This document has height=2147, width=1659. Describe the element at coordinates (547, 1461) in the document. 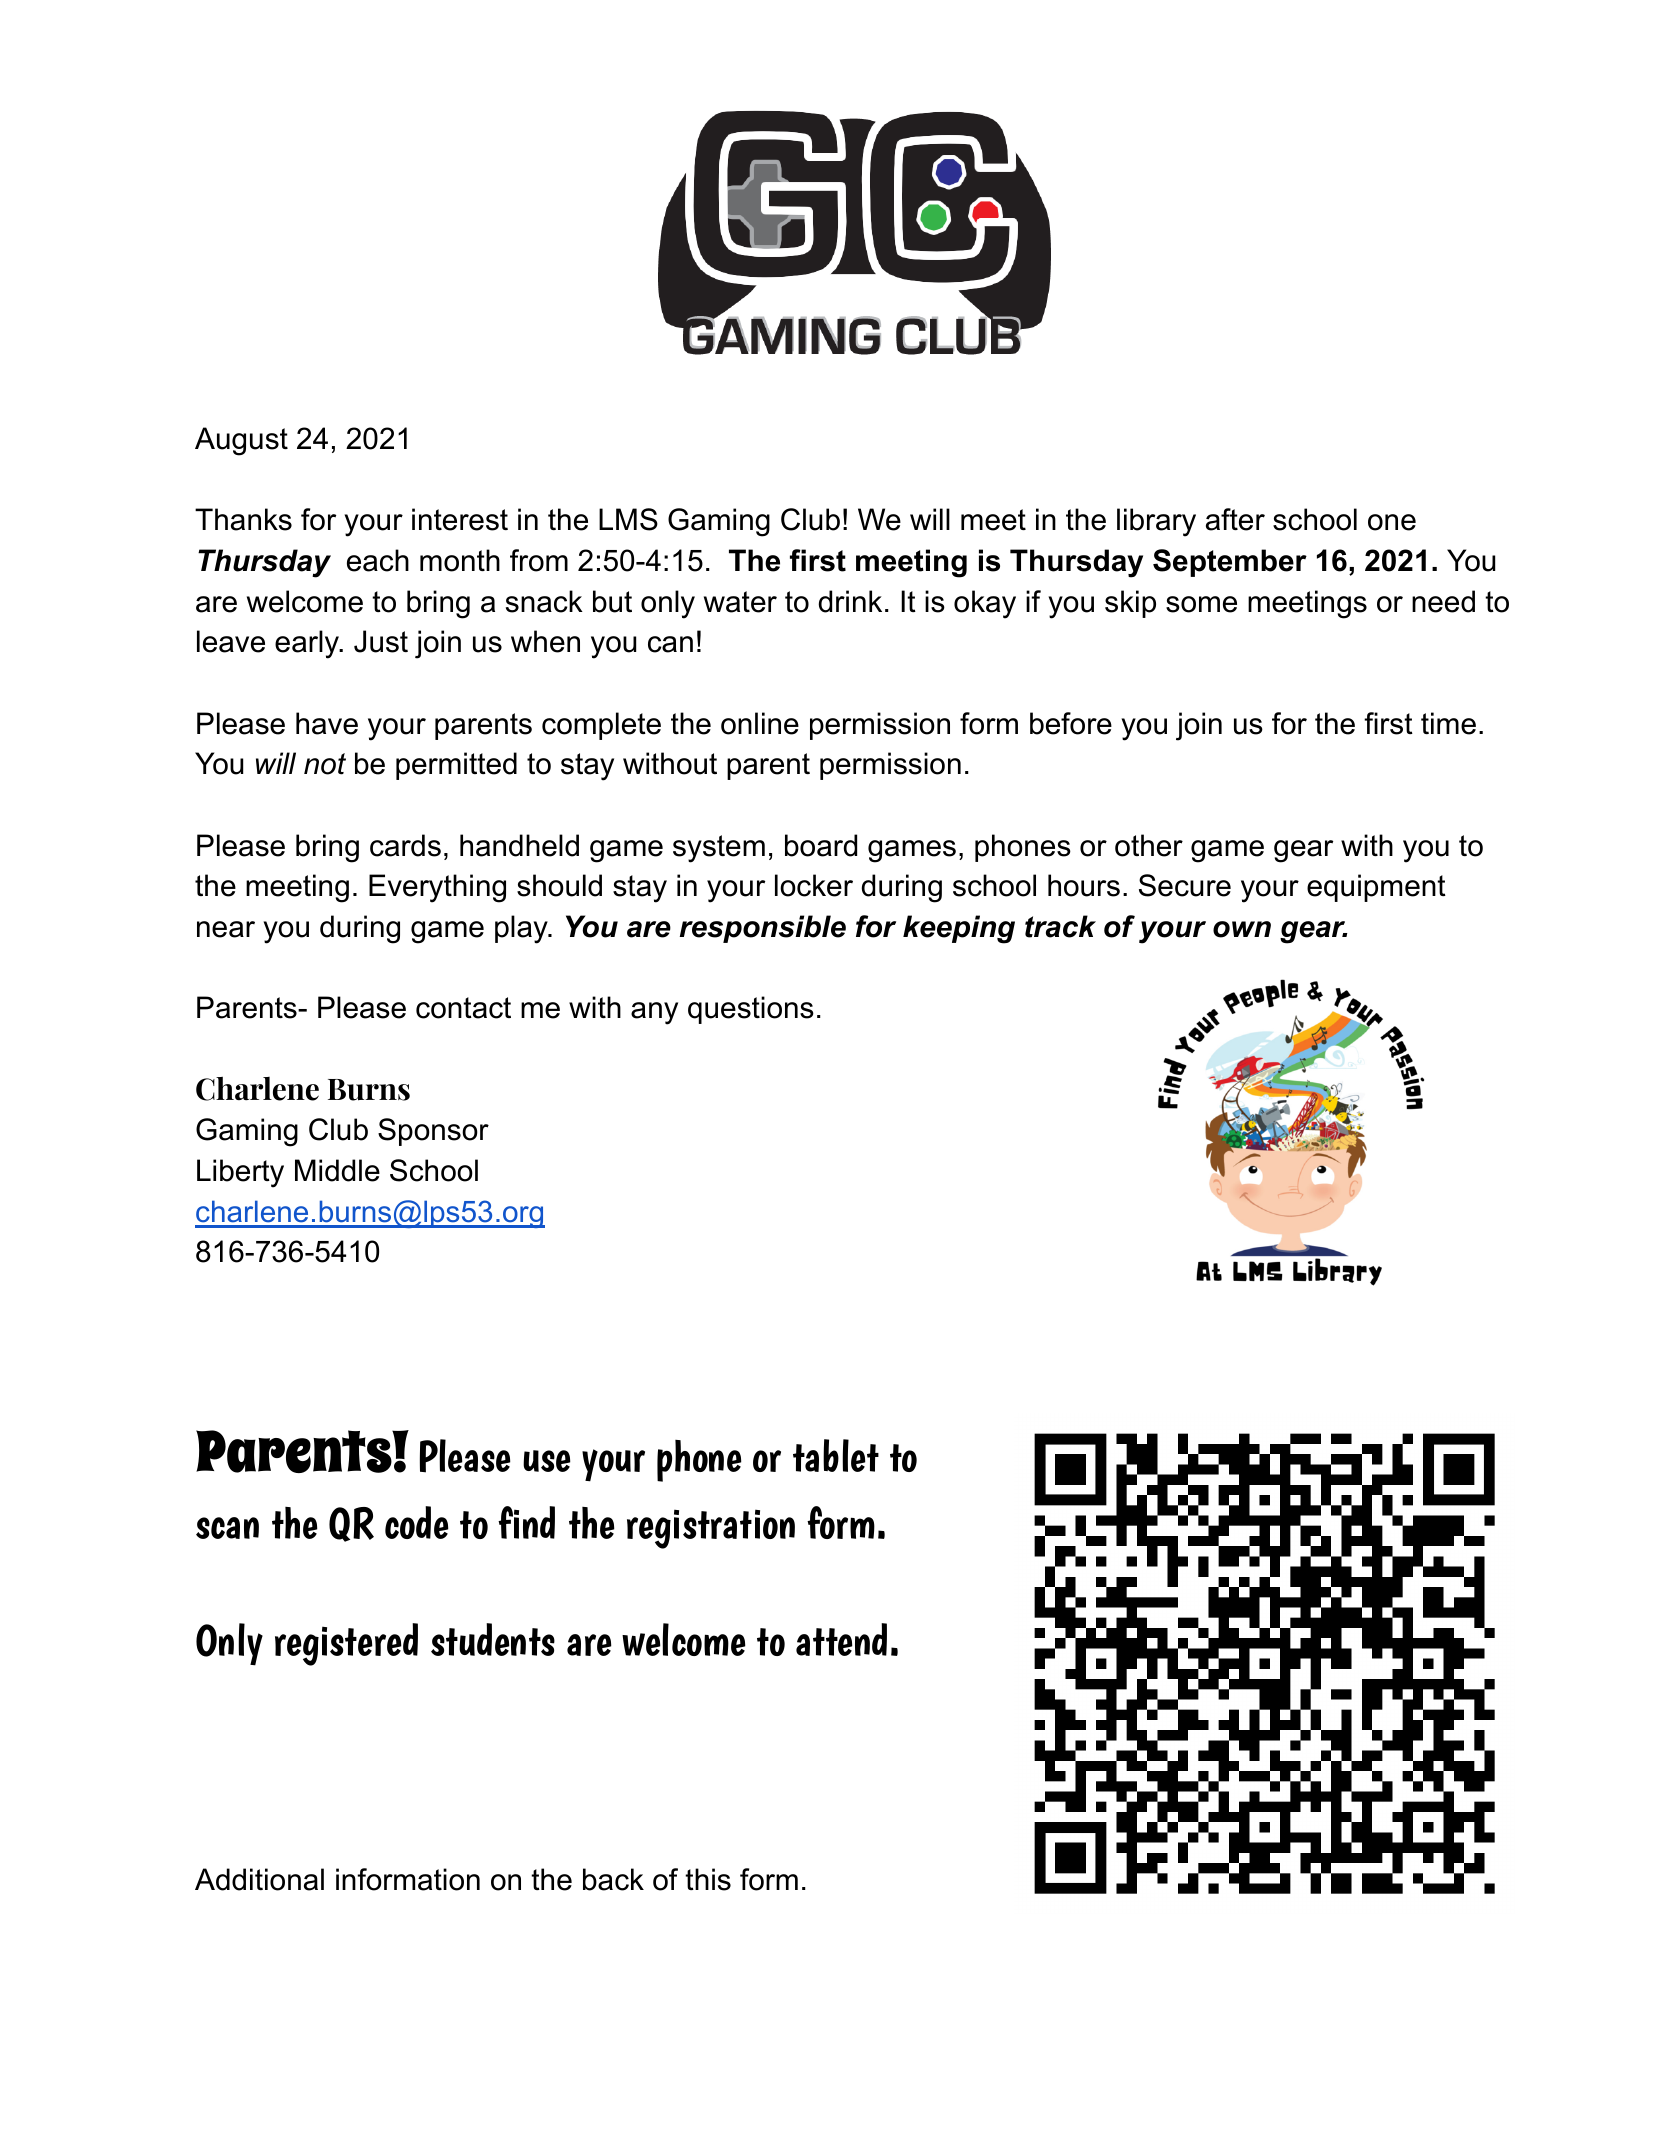

I see `use` at that location.
